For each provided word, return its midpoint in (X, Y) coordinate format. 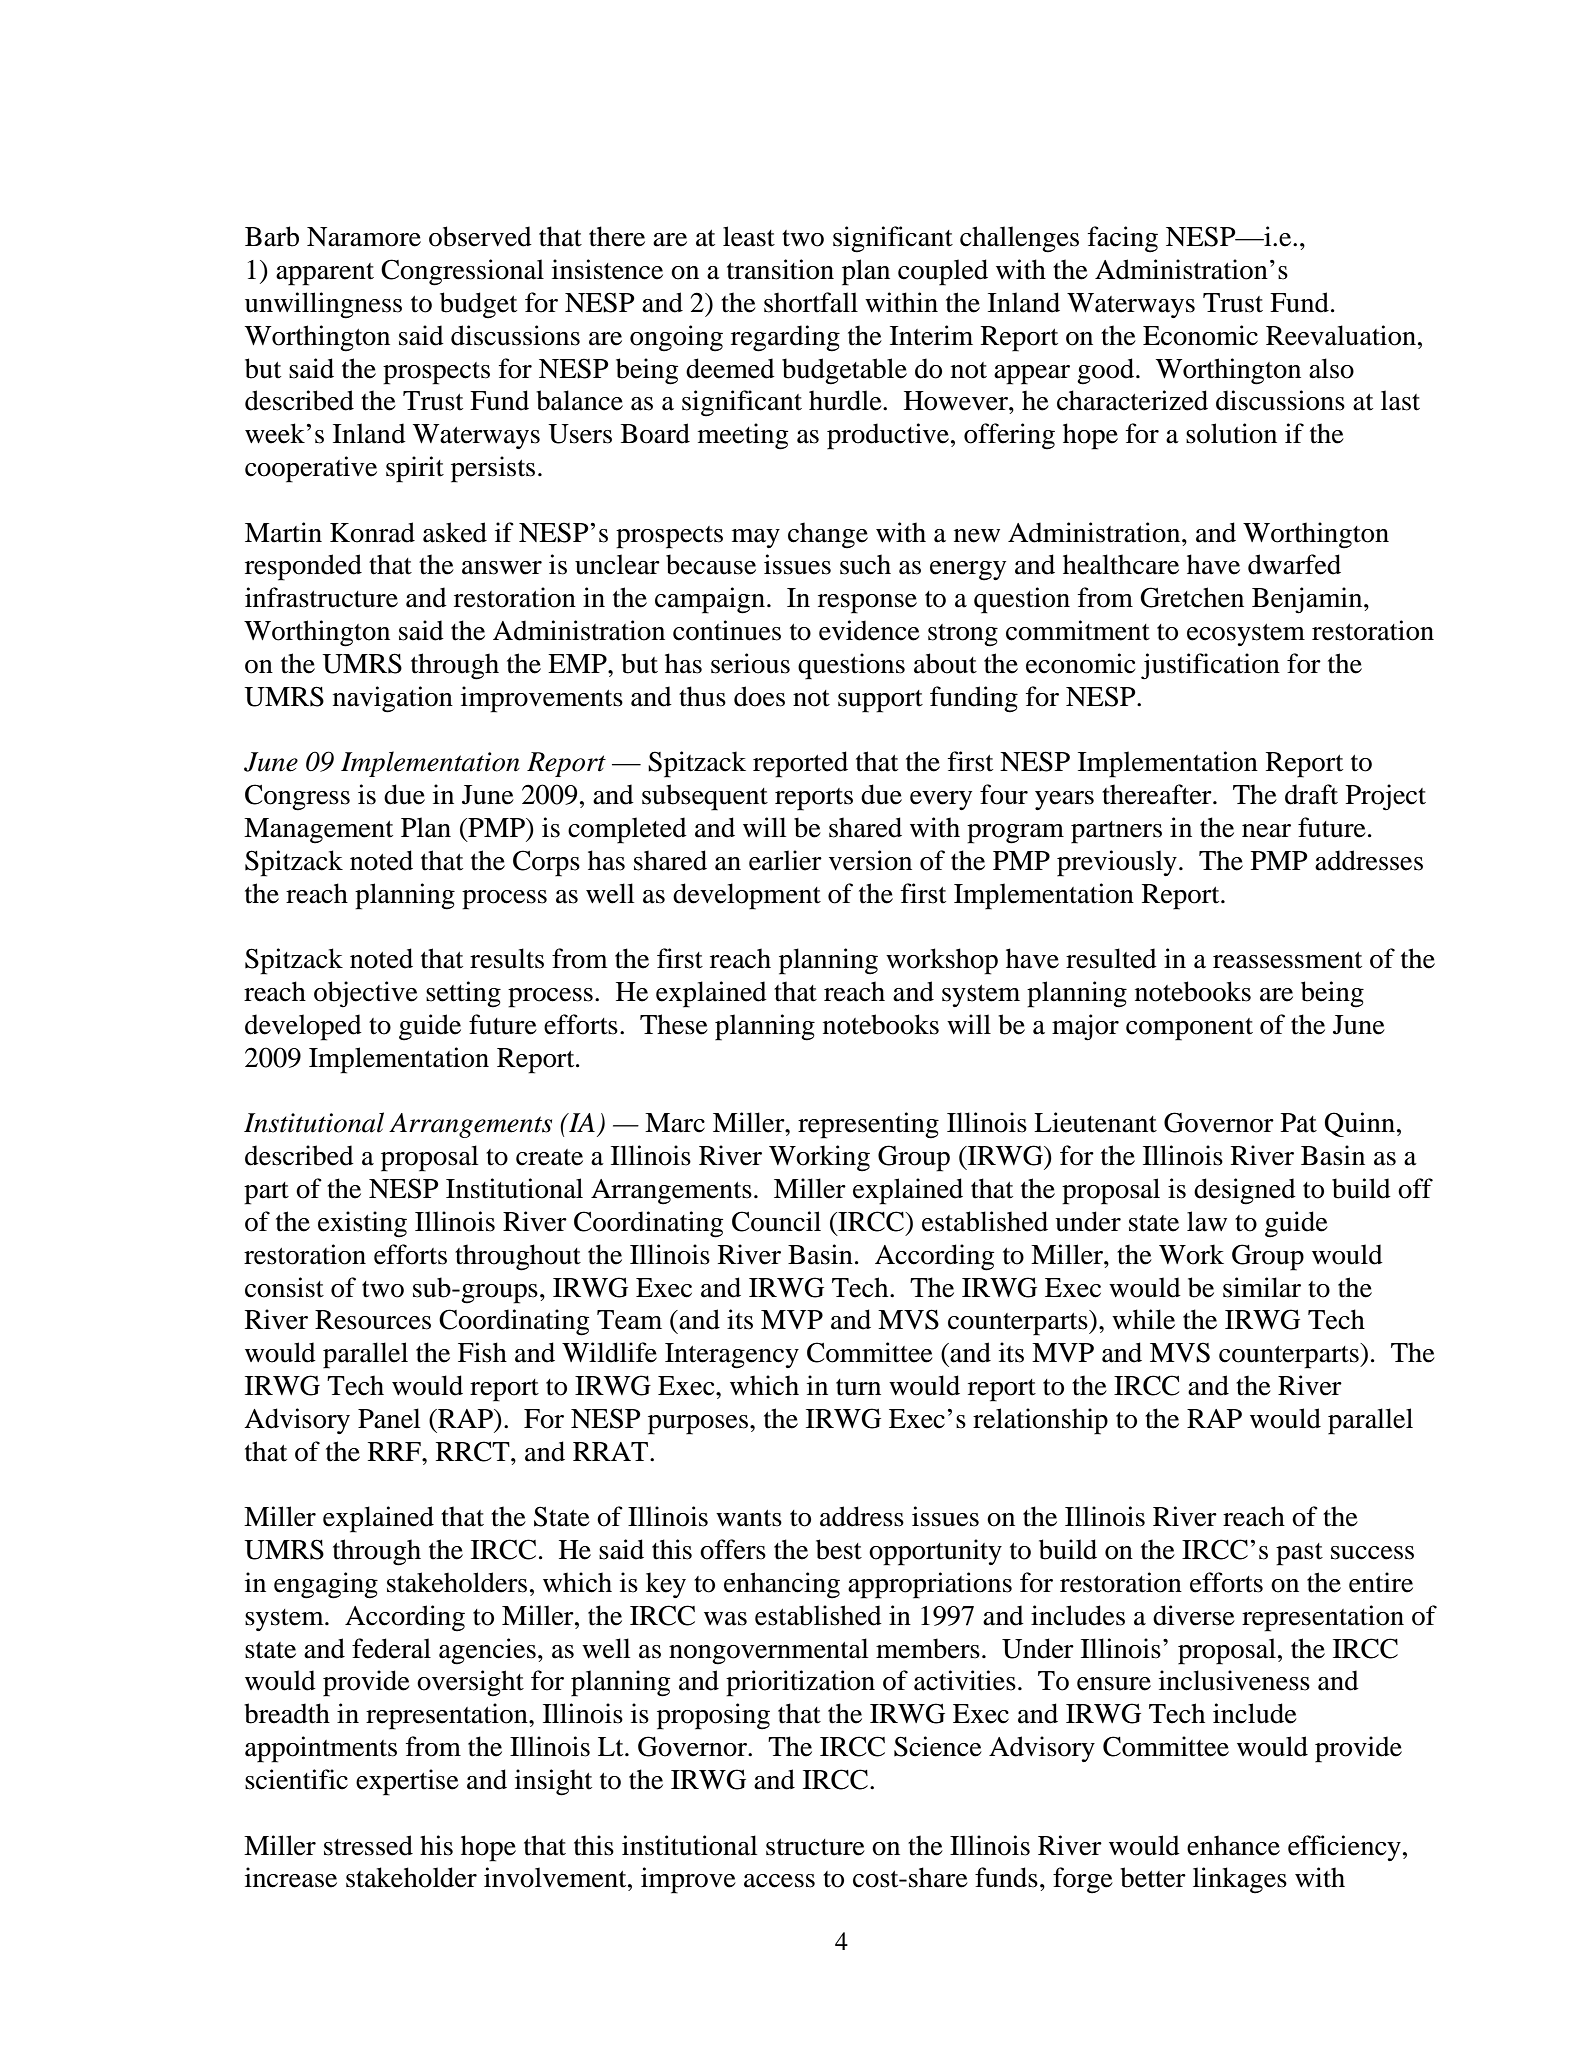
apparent (325, 274)
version (870, 860)
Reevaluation (1342, 335)
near (1266, 831)
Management (318, 831)
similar (1262, 1287)
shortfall (811, 302)
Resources (373, 1320)
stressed (368, 1845)
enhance (1233, 1845)
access (779, 1881)
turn (858, 1387)
